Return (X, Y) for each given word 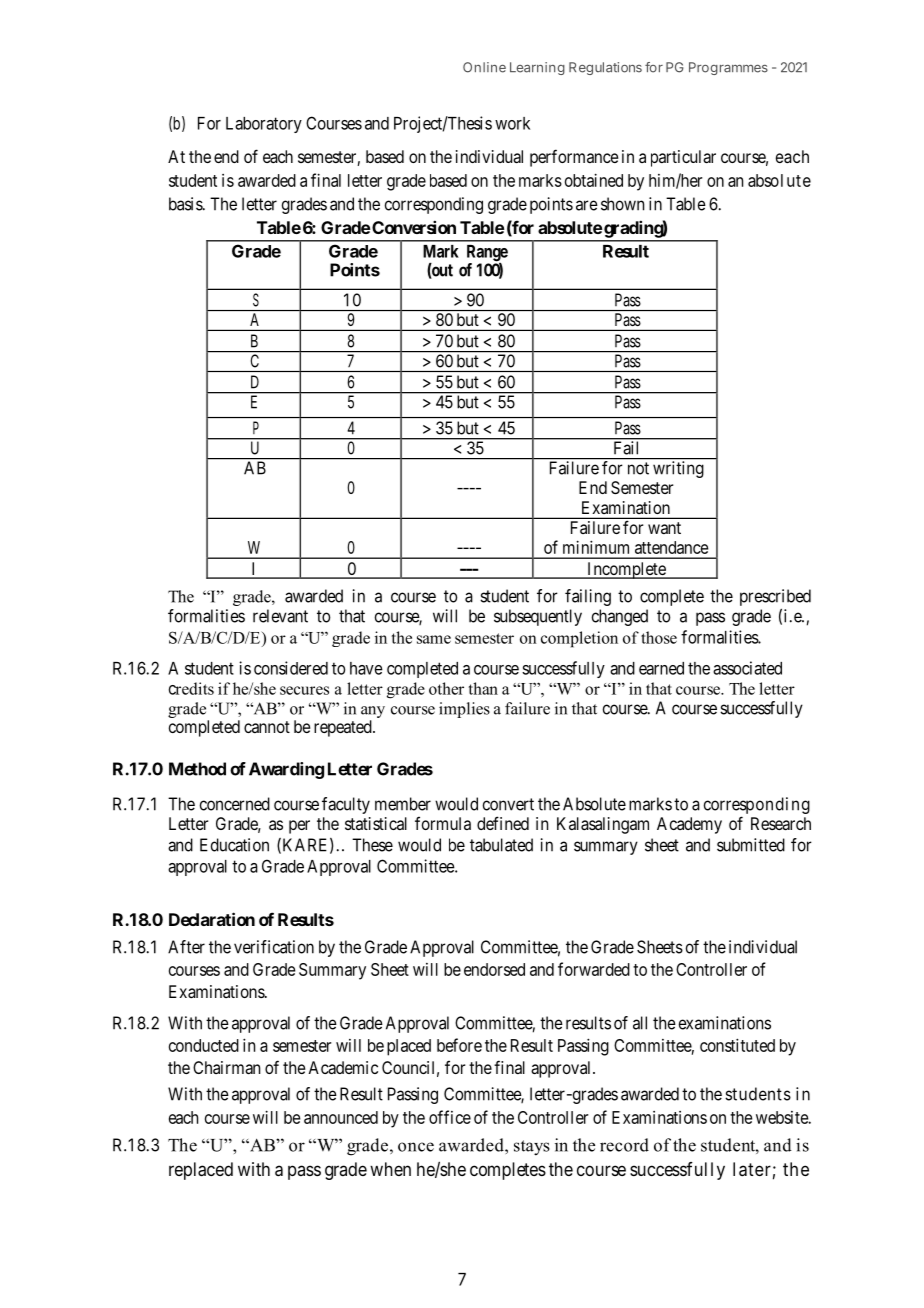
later (752, 1169)
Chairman (226, 1067)
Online (484, 67)
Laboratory (264, 125)
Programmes (728, 68)
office (450, 1117)
